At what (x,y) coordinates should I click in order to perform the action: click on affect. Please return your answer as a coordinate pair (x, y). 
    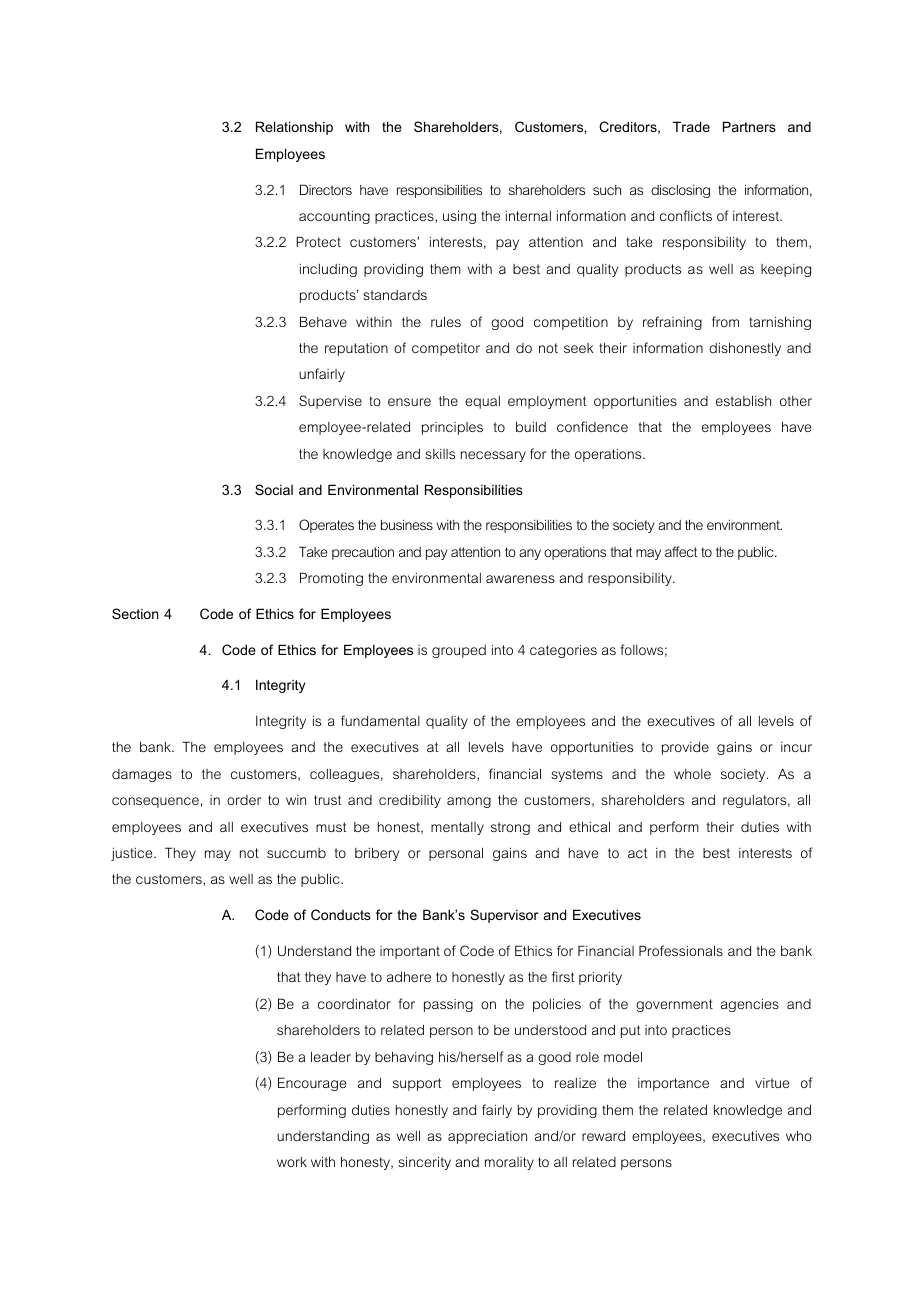
    Looking at the image, I should click on (681, 551).
